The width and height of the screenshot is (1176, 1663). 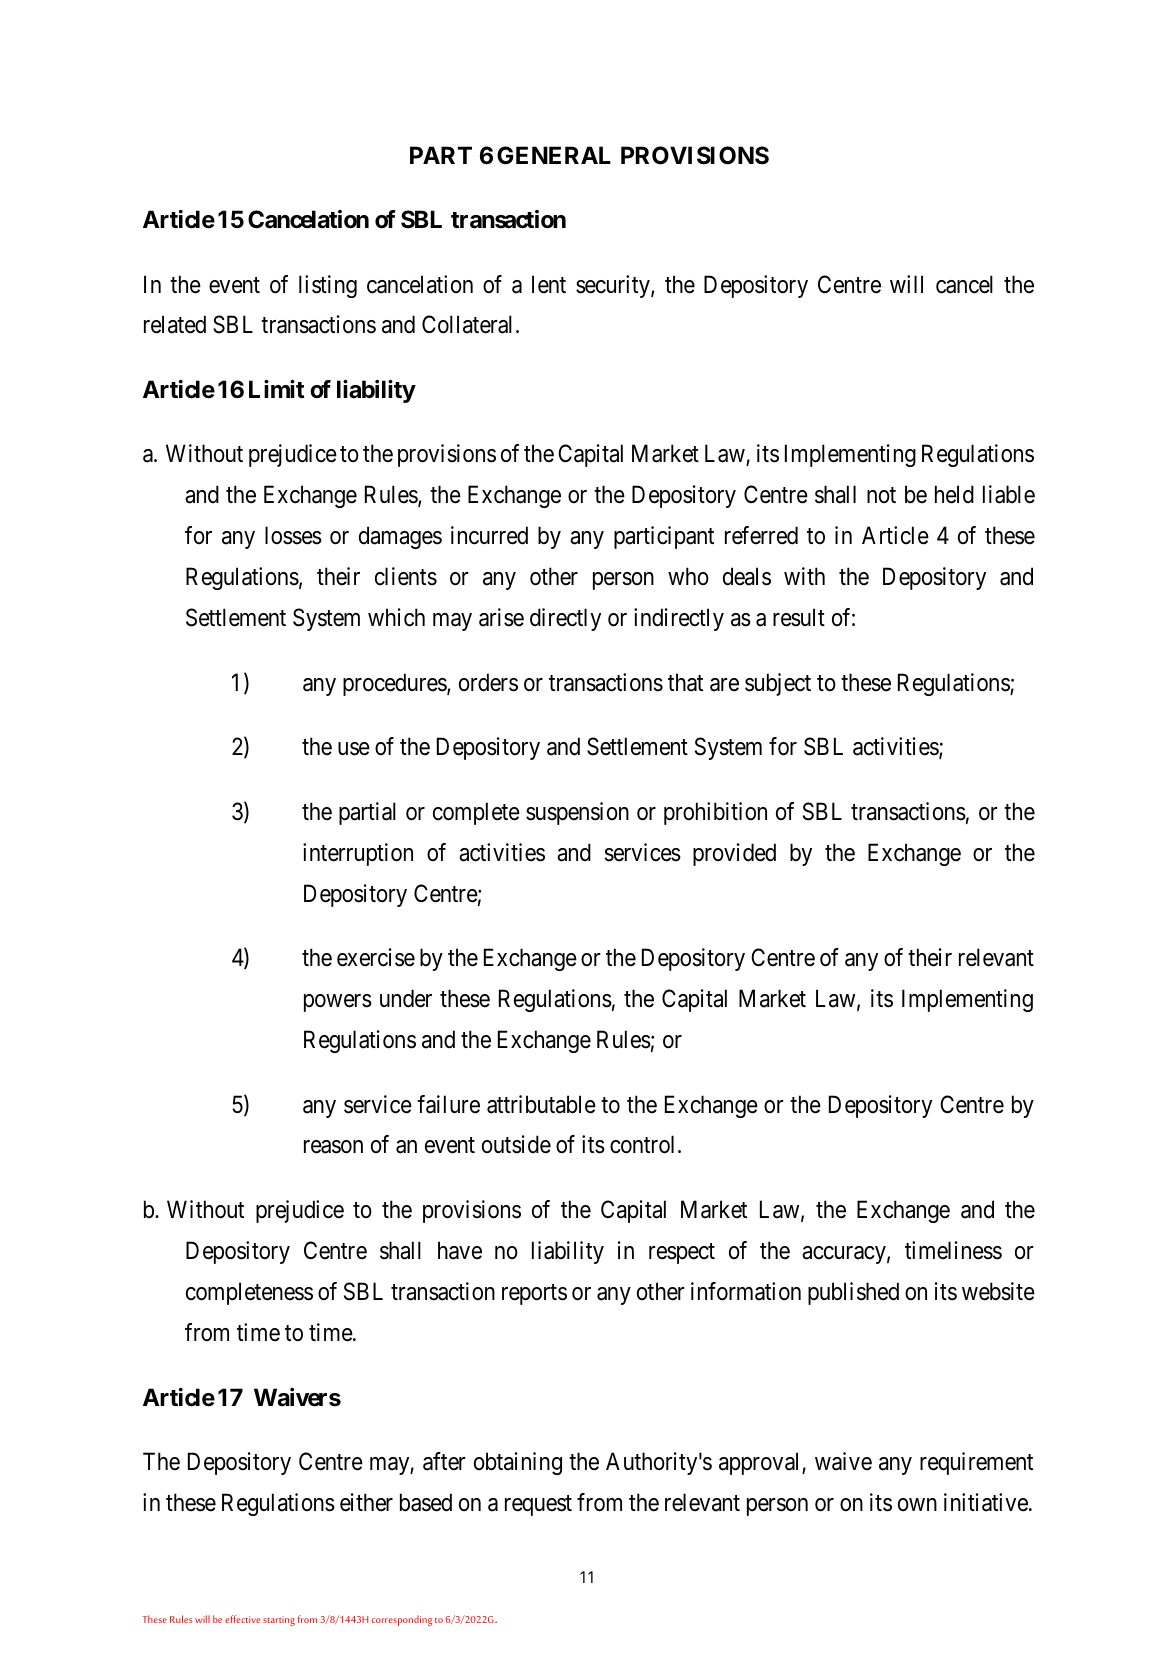 What do you see at coordinates (534, 1294) in the screenshot?
I see `reports` at bounding box center [534, 1294].
